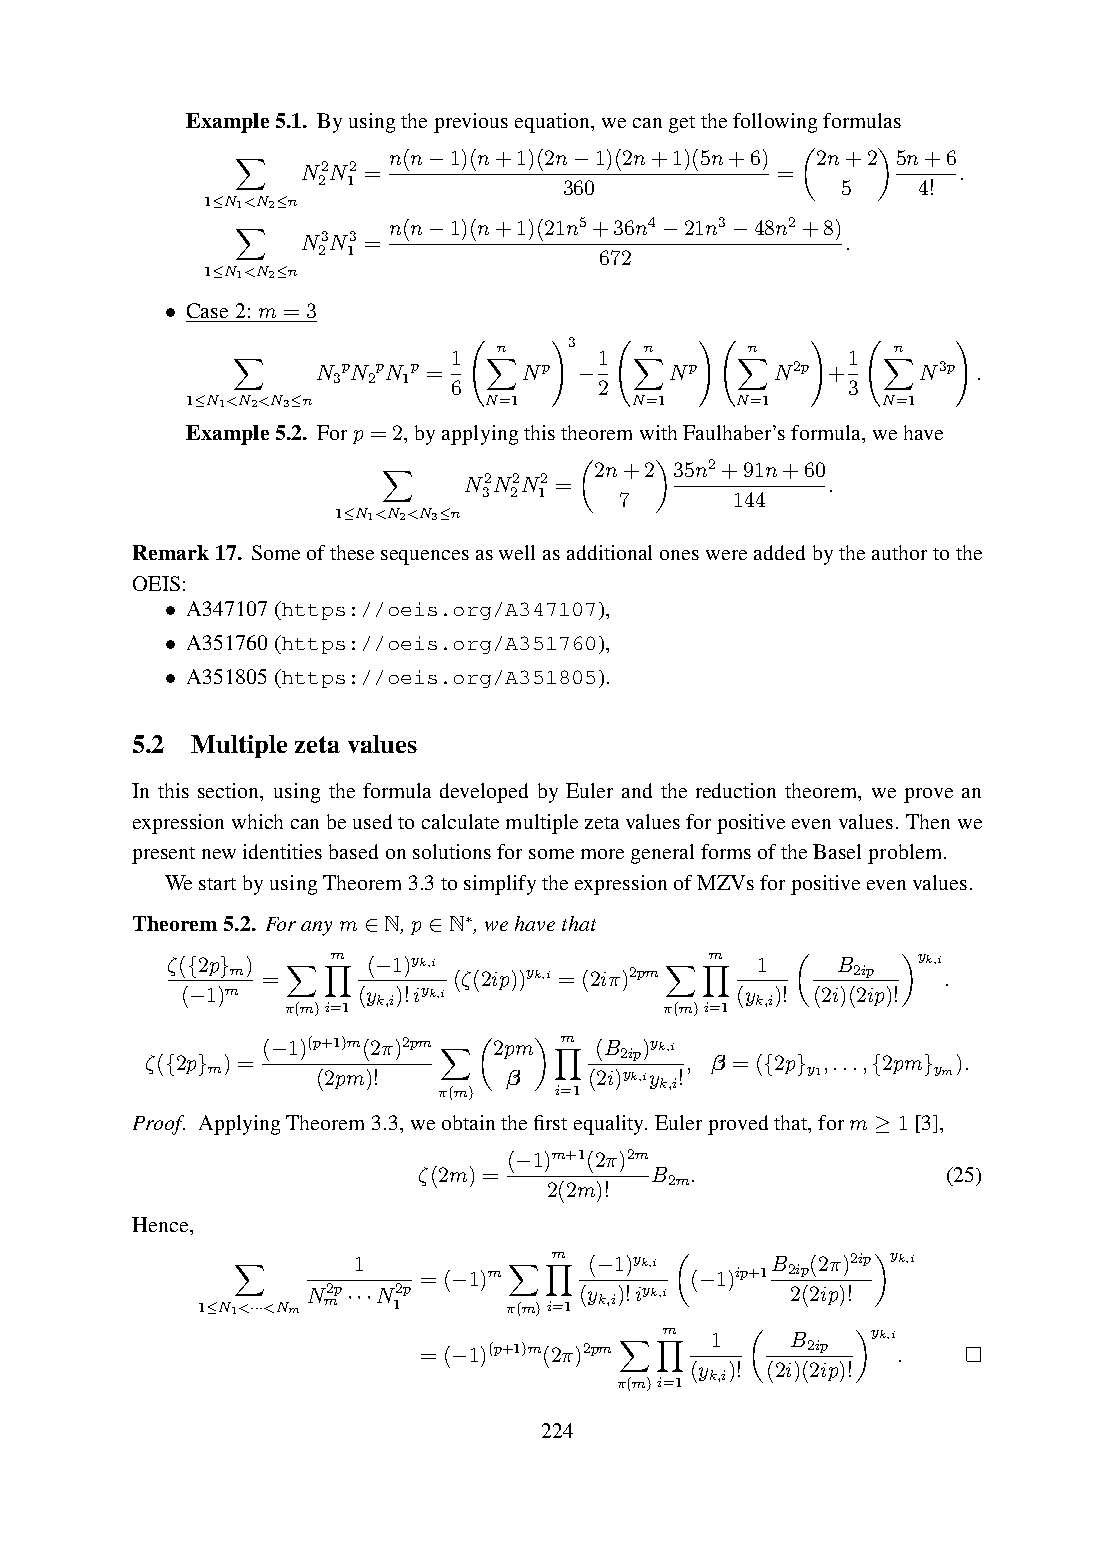  I want to click on equation, so click(553, 123).
